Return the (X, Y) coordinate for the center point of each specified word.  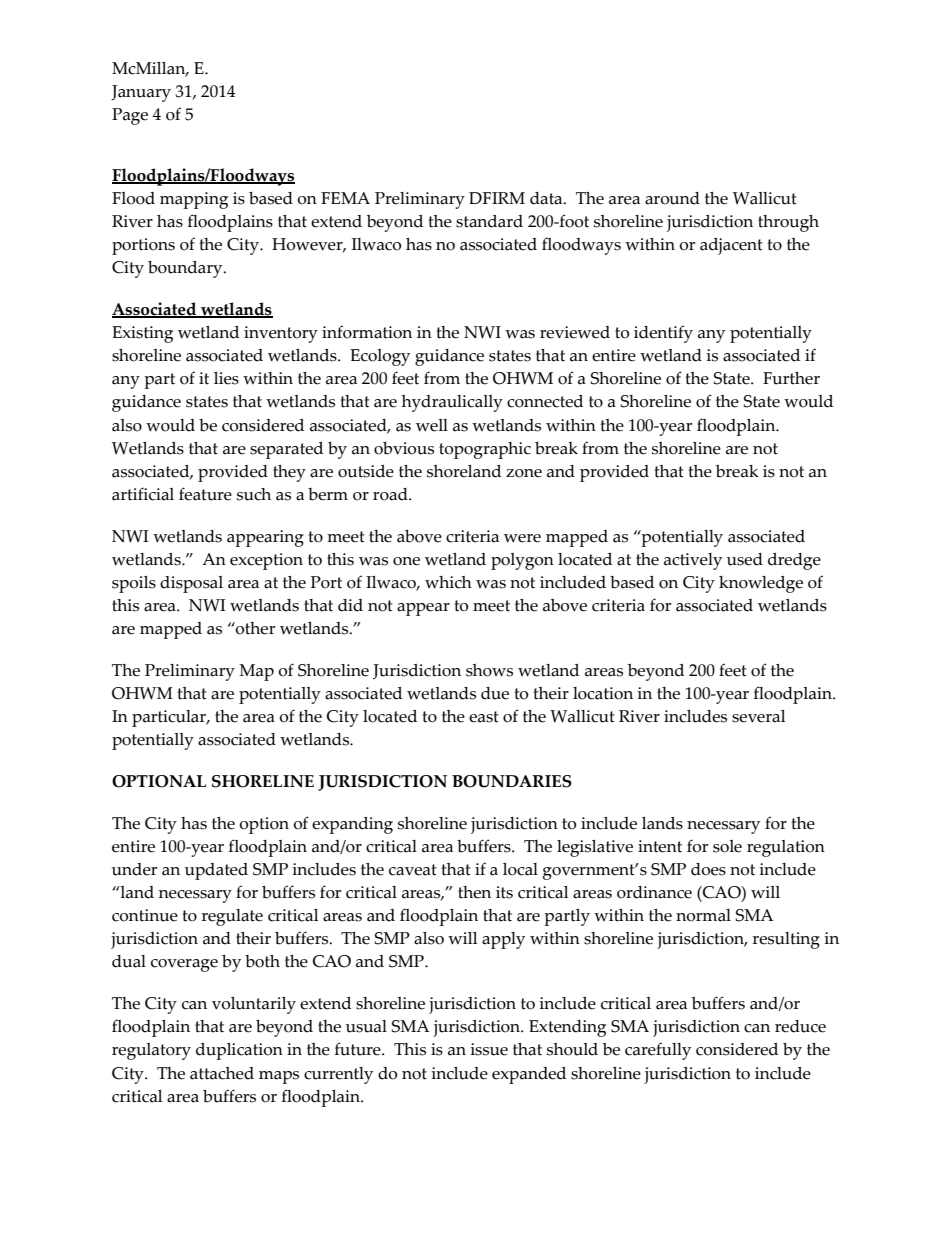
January (141, 93)
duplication (239, 1051)
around (672, 198)
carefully (658, 1051)
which (448, 582)
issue (489, 1049)
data (547, 198)
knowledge (761, 584)
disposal (191, 584)
